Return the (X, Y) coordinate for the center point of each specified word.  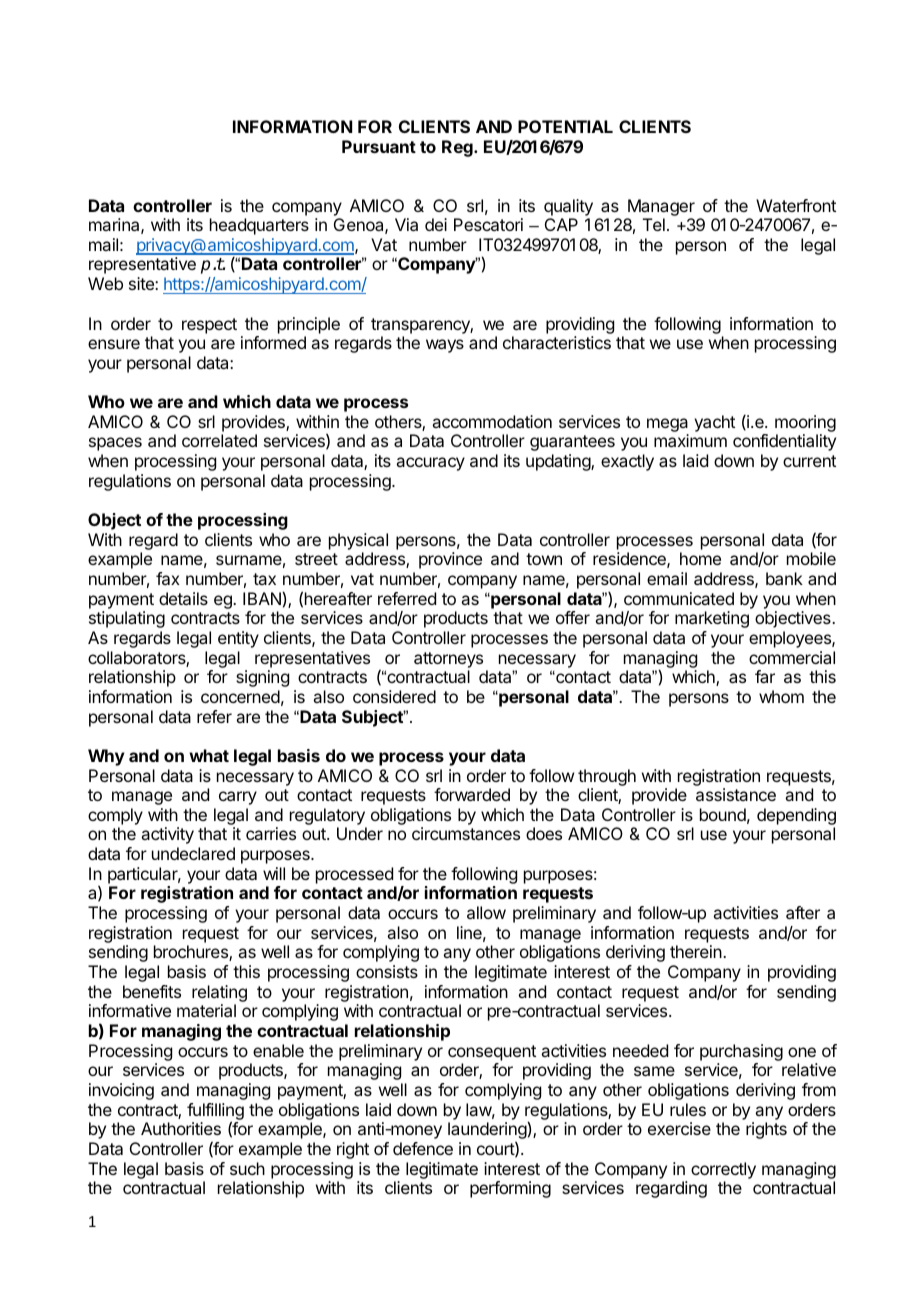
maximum (690, 440)
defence (423, 1148)
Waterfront (796, 205)
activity (167, 835)
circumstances (466, 833)
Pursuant (379, 146)
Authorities (181, 1128)
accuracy (430, 464)
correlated (219, 440)
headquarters (259, 226)
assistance (736, 794)
